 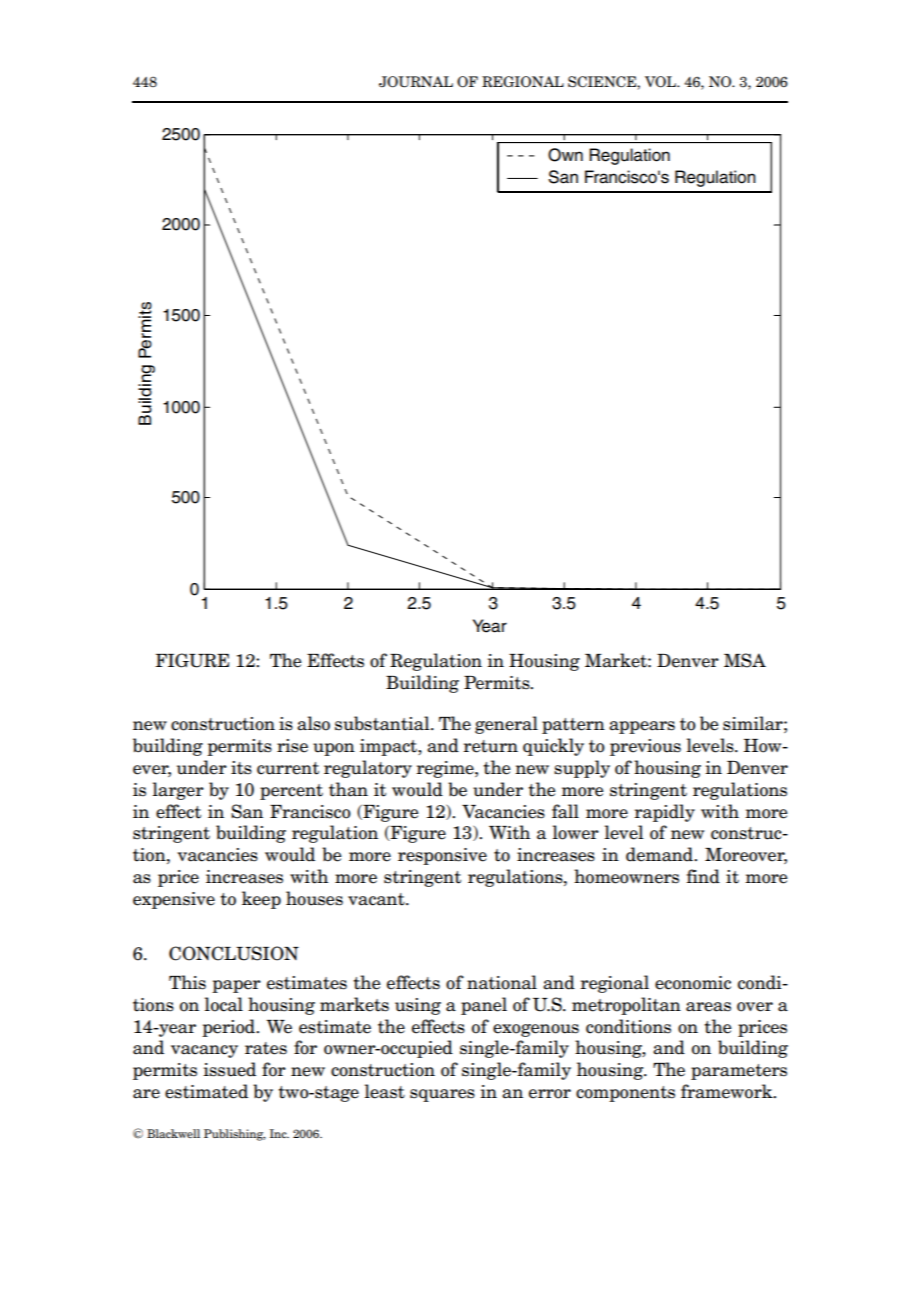 What do you see at coordinates (506, 725) in the document?
I see `general` at bounding box center [506, 725].
